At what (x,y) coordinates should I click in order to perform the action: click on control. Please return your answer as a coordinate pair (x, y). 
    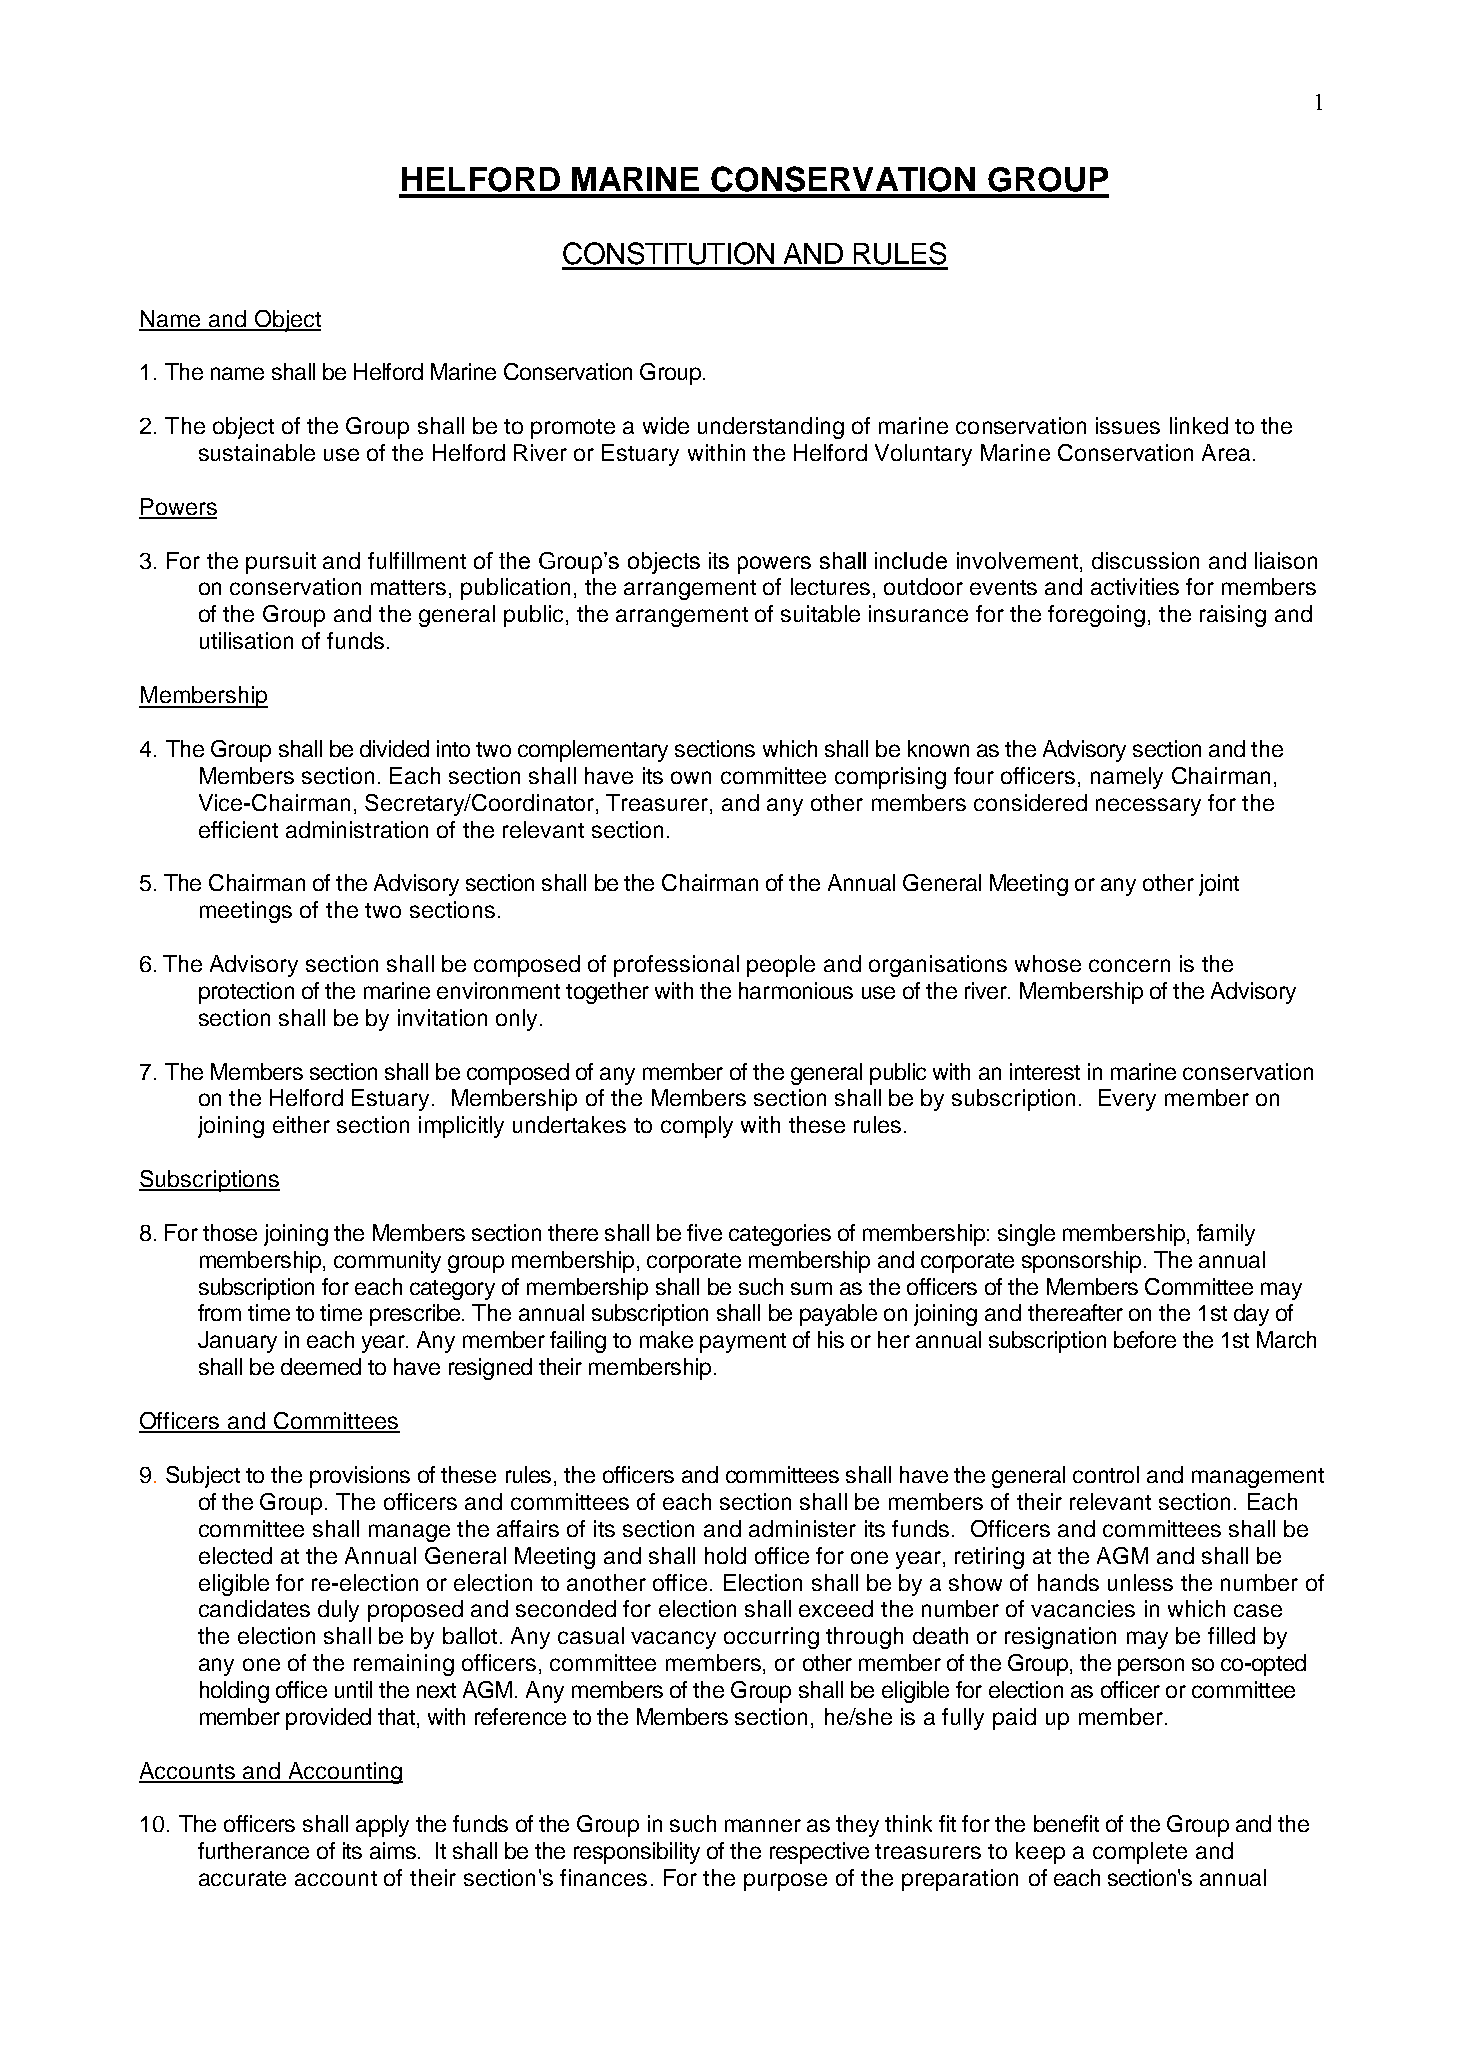
    Looking at the image, I should click on (1106, 1474).
